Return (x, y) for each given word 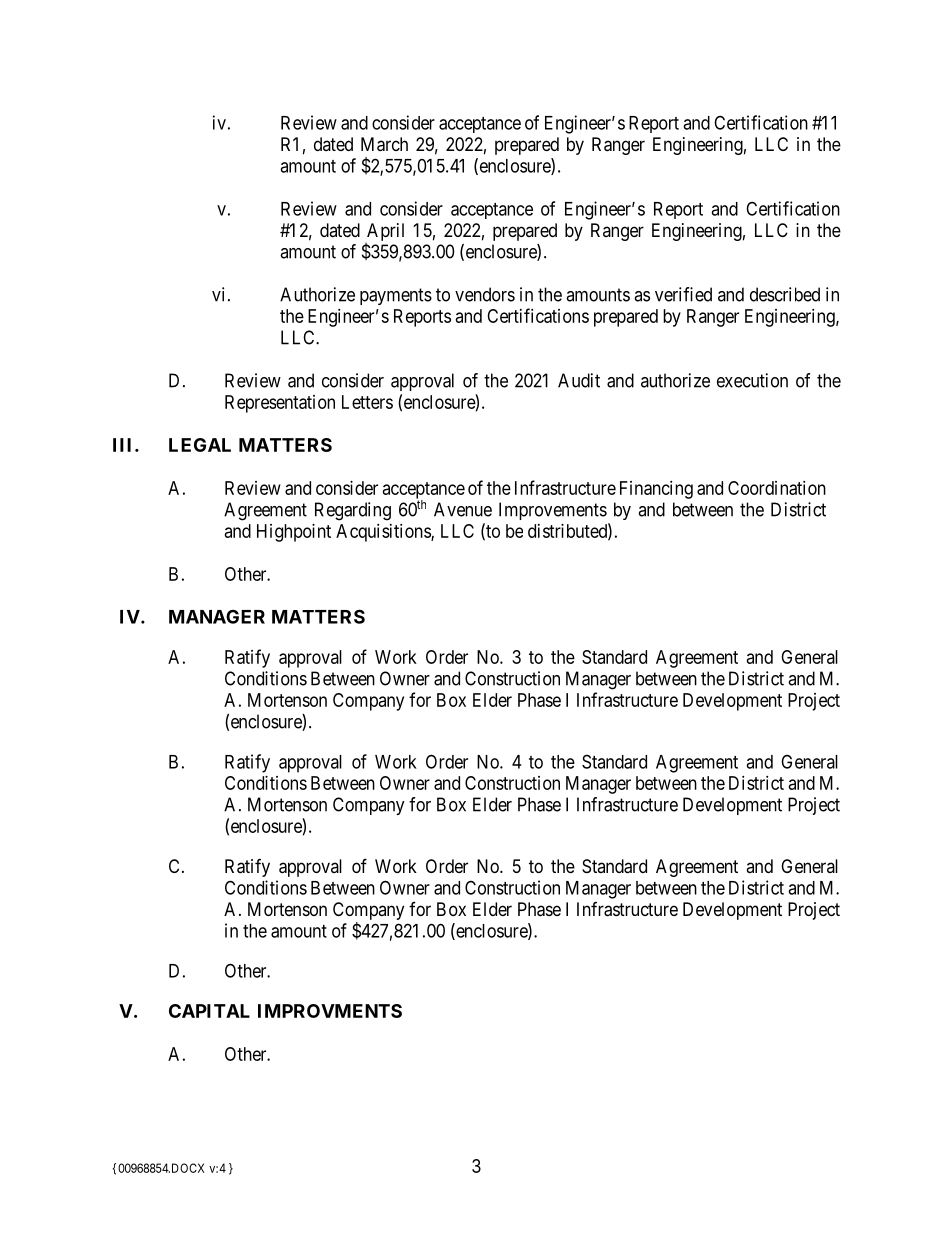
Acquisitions (384, 533)
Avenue (463, 509)
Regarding (353, 511)
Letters (367, 402)
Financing (656, 490)
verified (683, 294)
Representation (280, 404)
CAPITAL (209, 1011)
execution (752, 380)
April (385, 232)
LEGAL (200, 445)
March (384, 144)
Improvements (553, 511)
